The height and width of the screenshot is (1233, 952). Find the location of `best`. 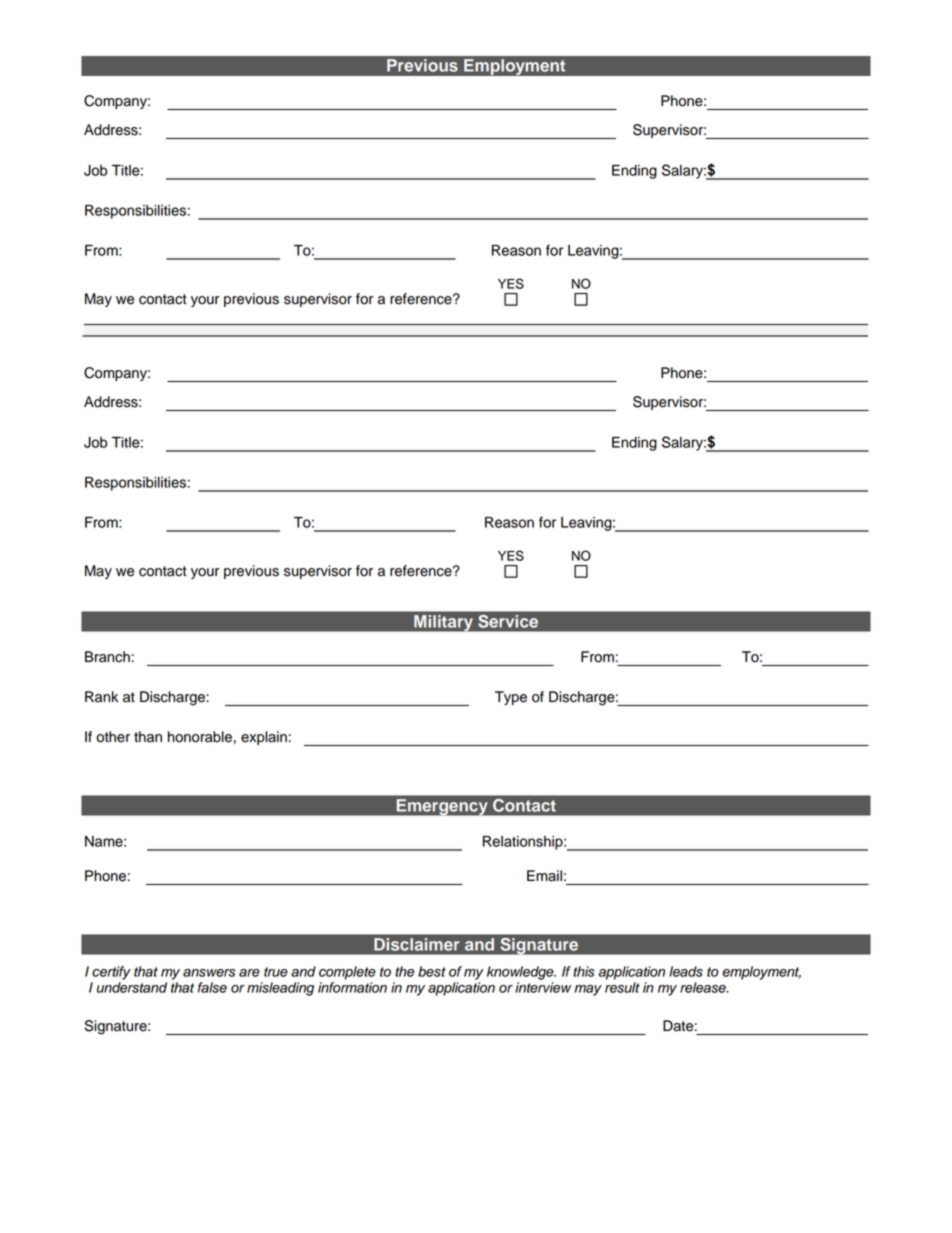

best is located at coordinates (432, 971).
